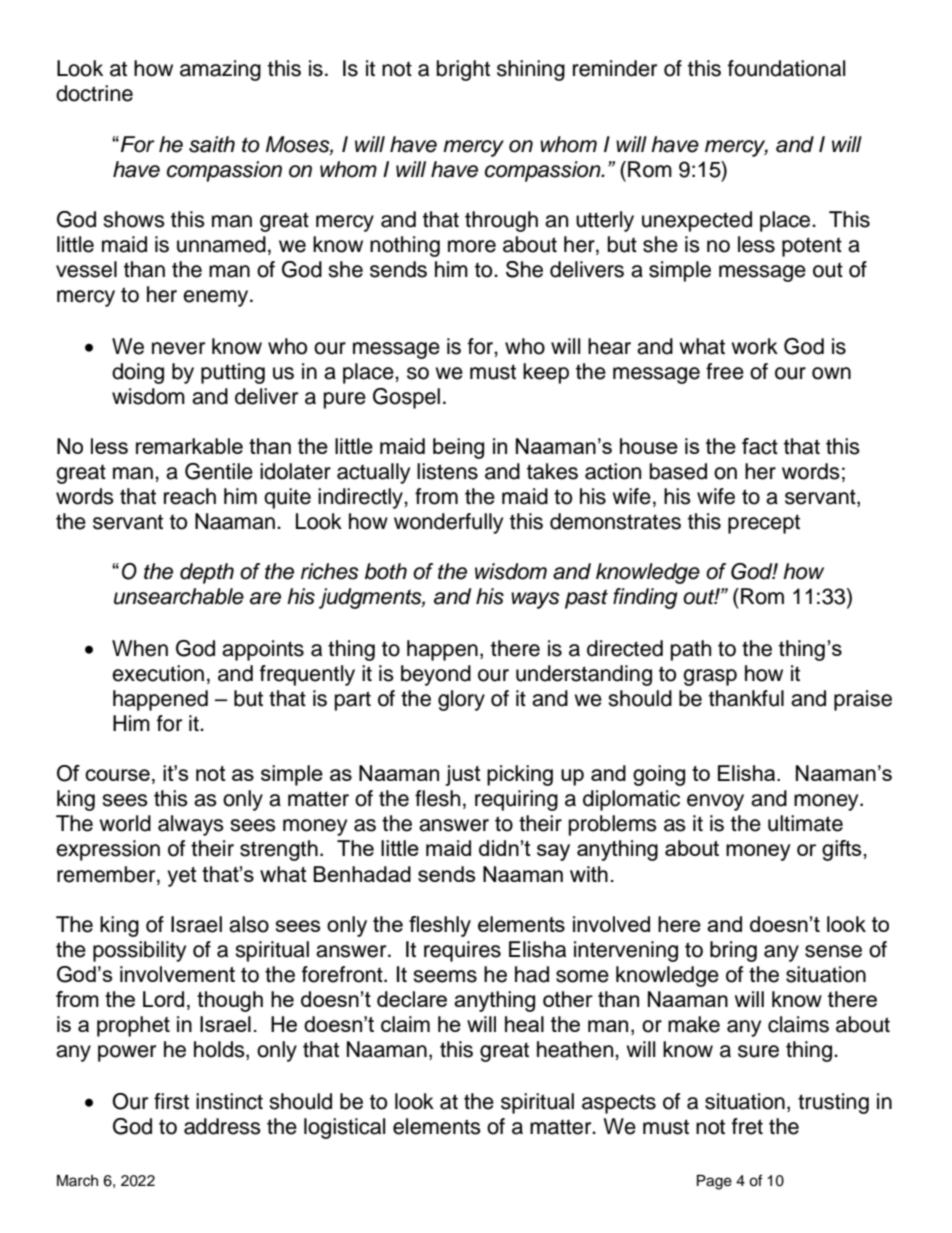 The width and height of the document is (952, 1233). Describe the element at coordinates (458, 448) in the document. I see `being` at that location.
